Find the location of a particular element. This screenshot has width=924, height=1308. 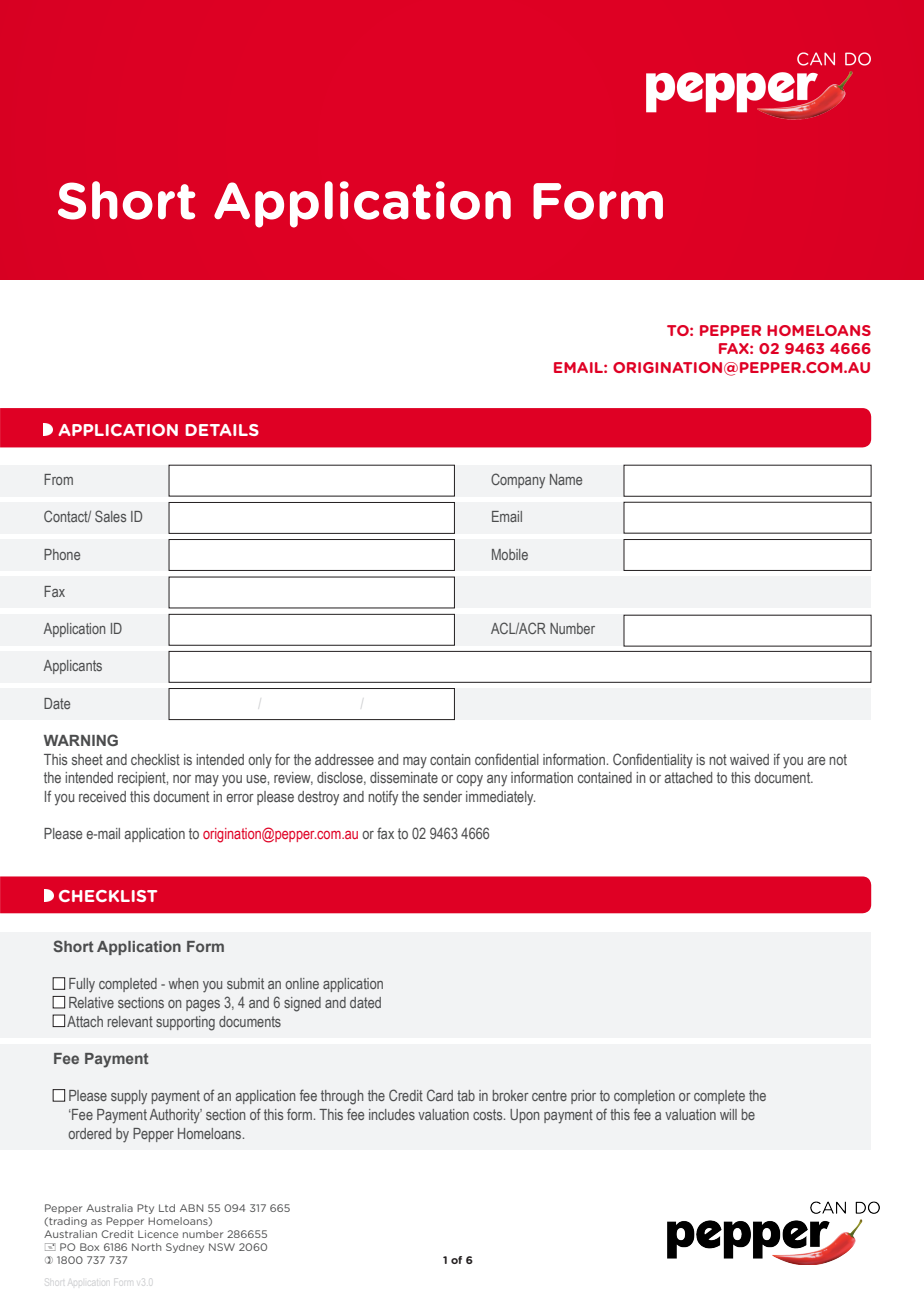

disseminate is located at coordinates (404, 777).
